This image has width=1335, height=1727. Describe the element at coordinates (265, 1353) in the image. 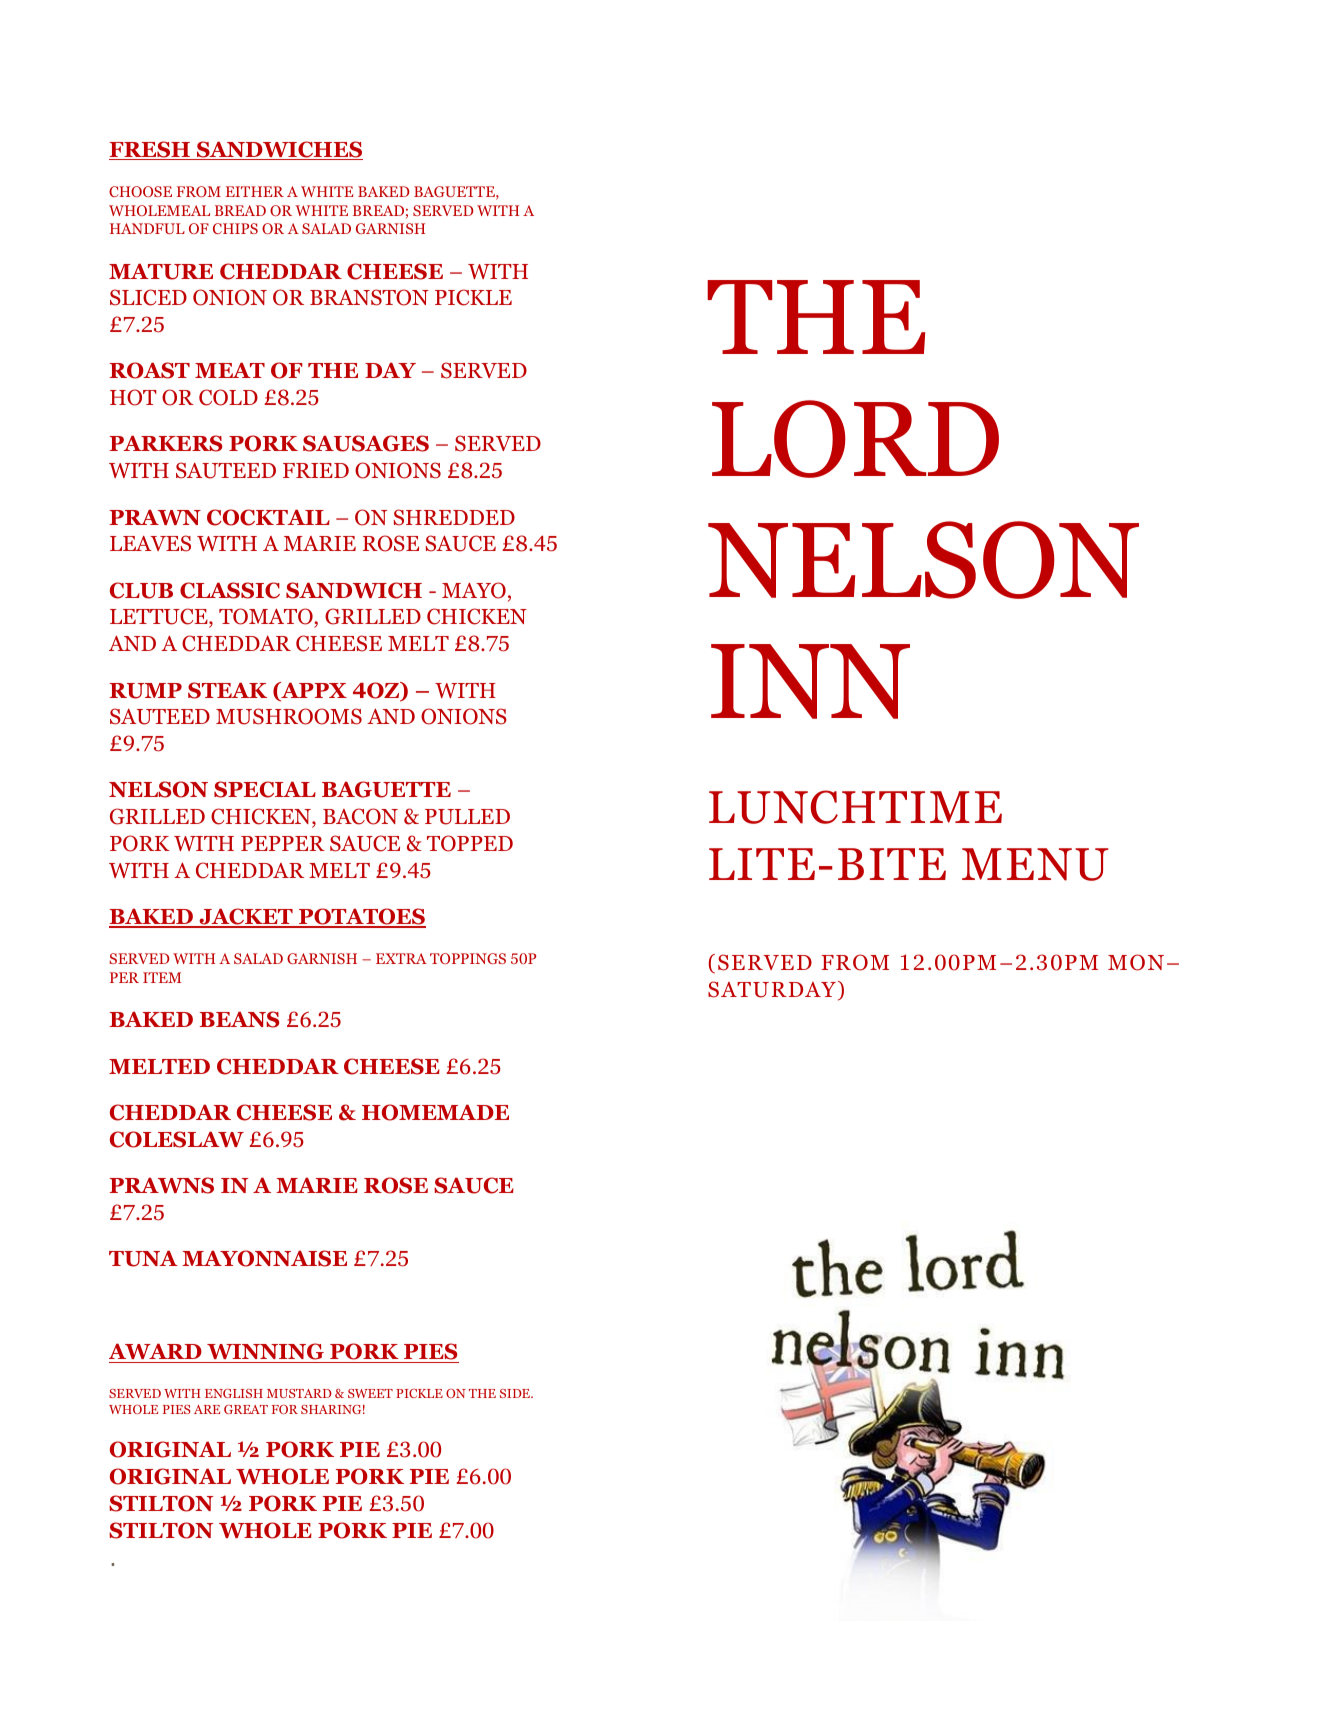

I see `WINNING` at that location.
